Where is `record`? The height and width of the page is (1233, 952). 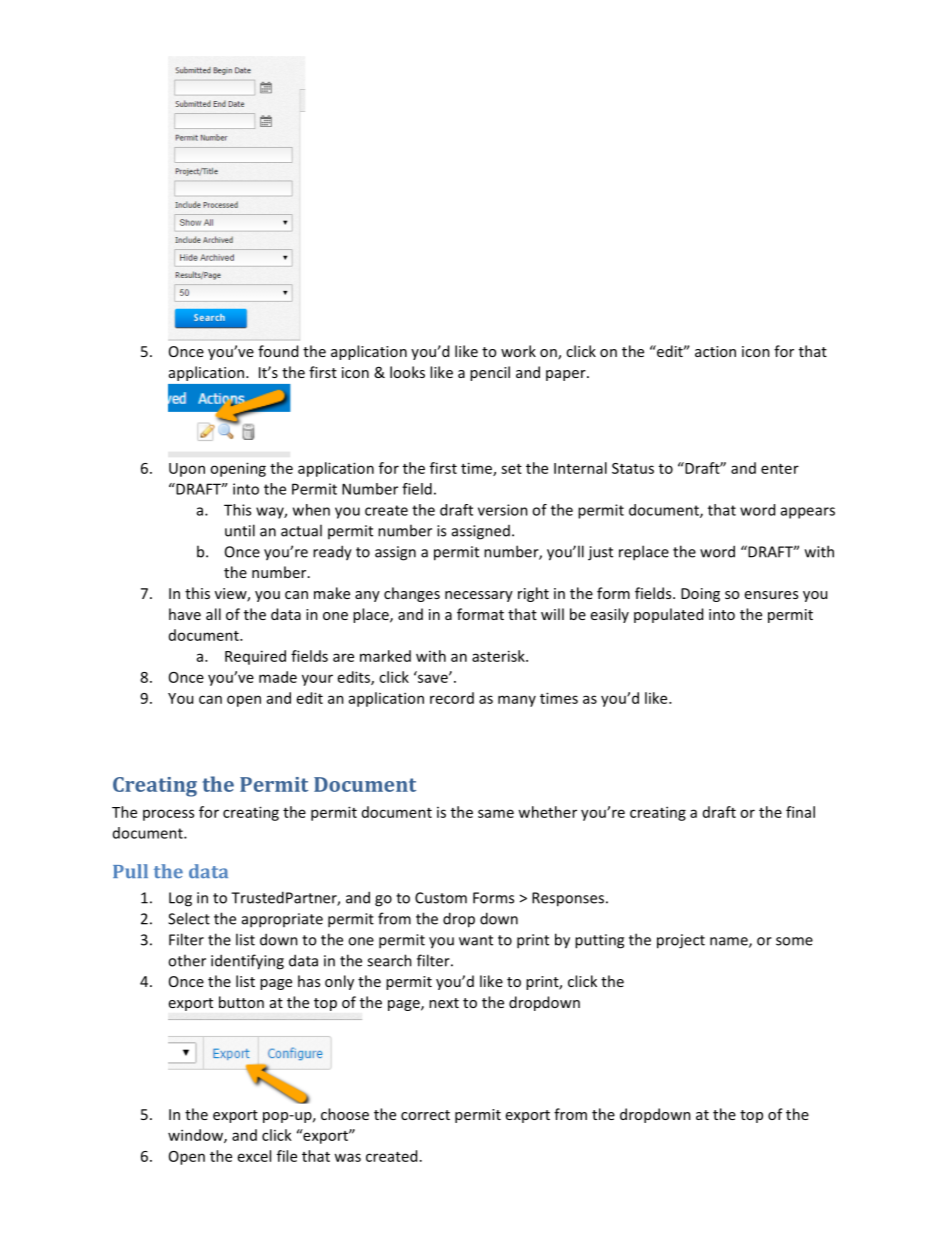 record is located at coordinates (452, 698).
